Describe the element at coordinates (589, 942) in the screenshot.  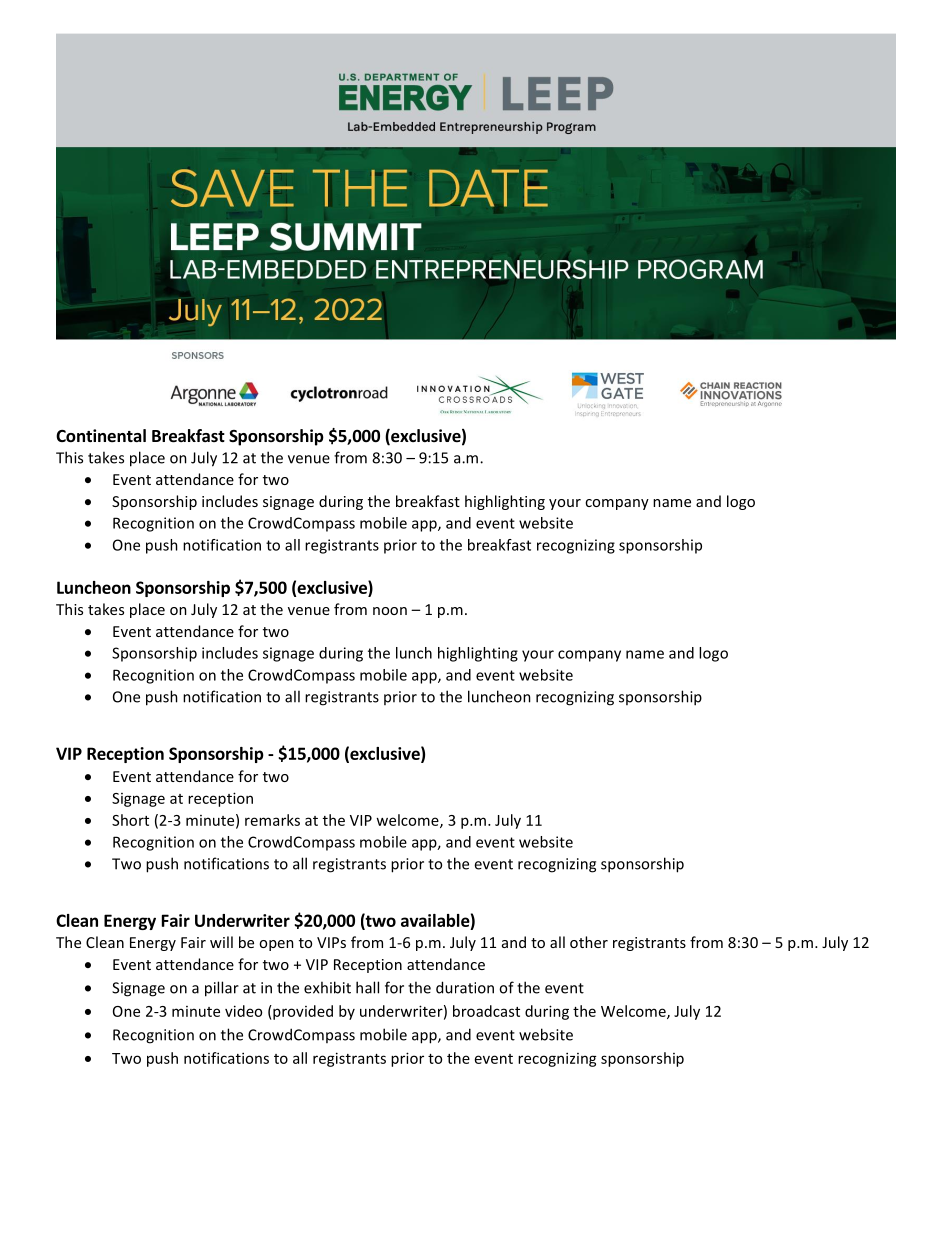
I see `other` at that location.
